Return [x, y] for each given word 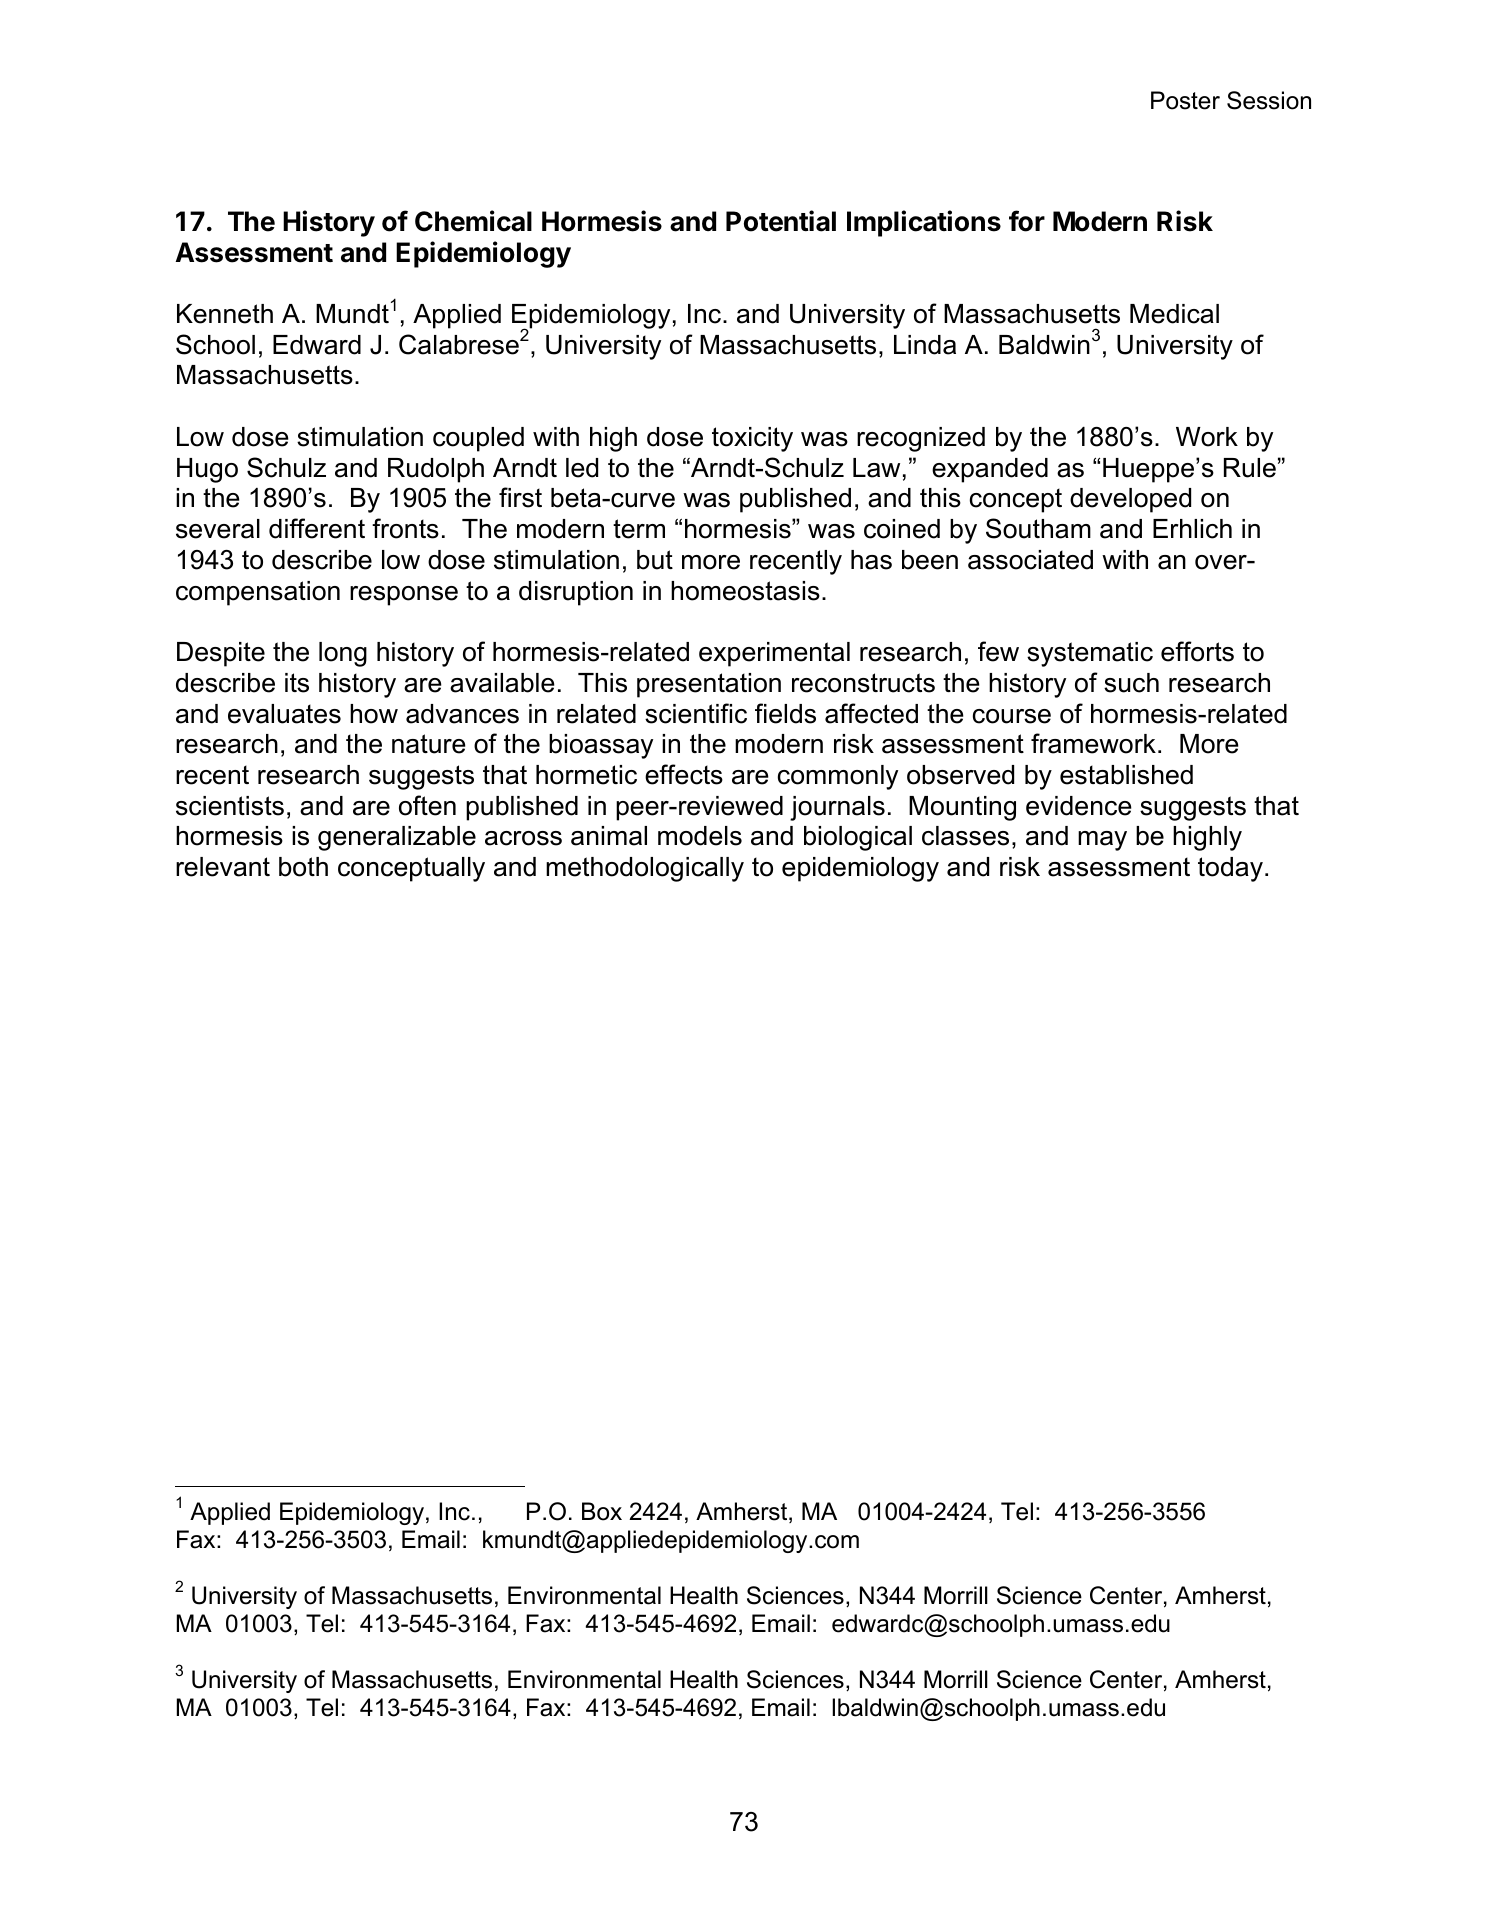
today [1230, 869]
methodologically [645, 869]
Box [602, 1511]
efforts [1197, 651]
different [317, 528]
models [700, 836]
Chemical [473, 221]
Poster [1185, 100]
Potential [781, 221]
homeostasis [745, 591]
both [303, 867]
